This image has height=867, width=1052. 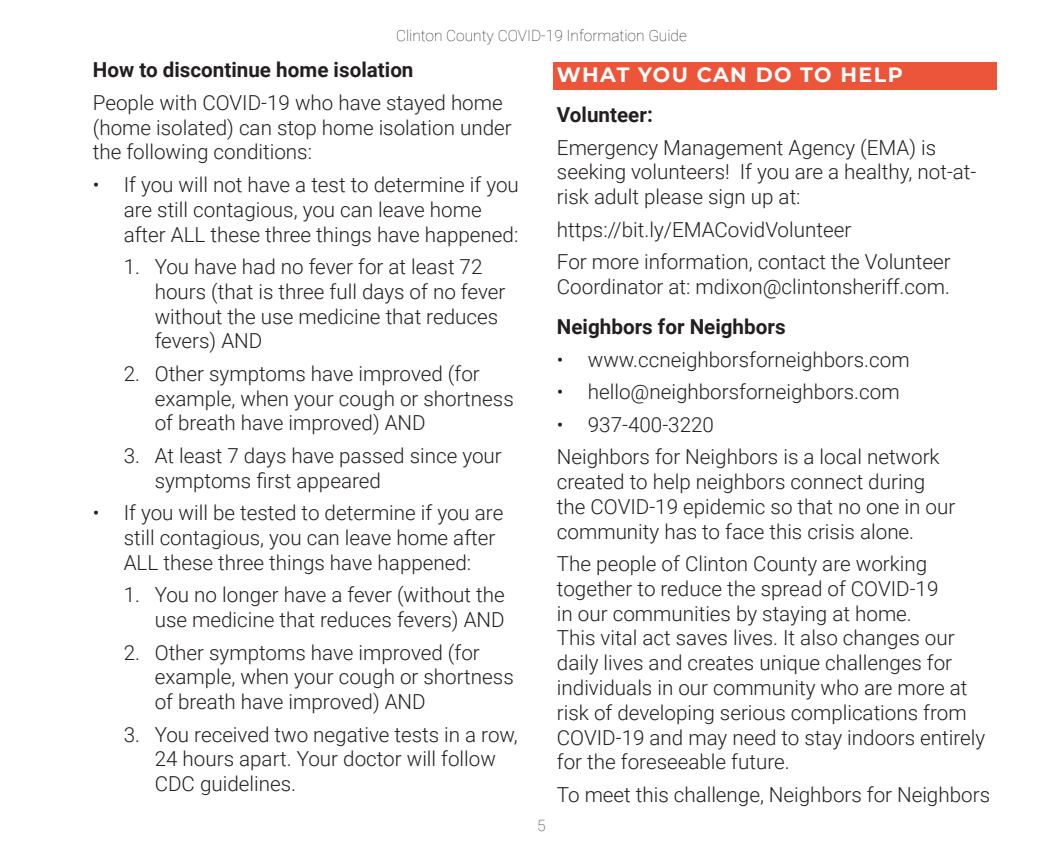 What do you see at coordinates (610, 286) in the image?
I see `Coordinator` at bounding box center [610, 286].
